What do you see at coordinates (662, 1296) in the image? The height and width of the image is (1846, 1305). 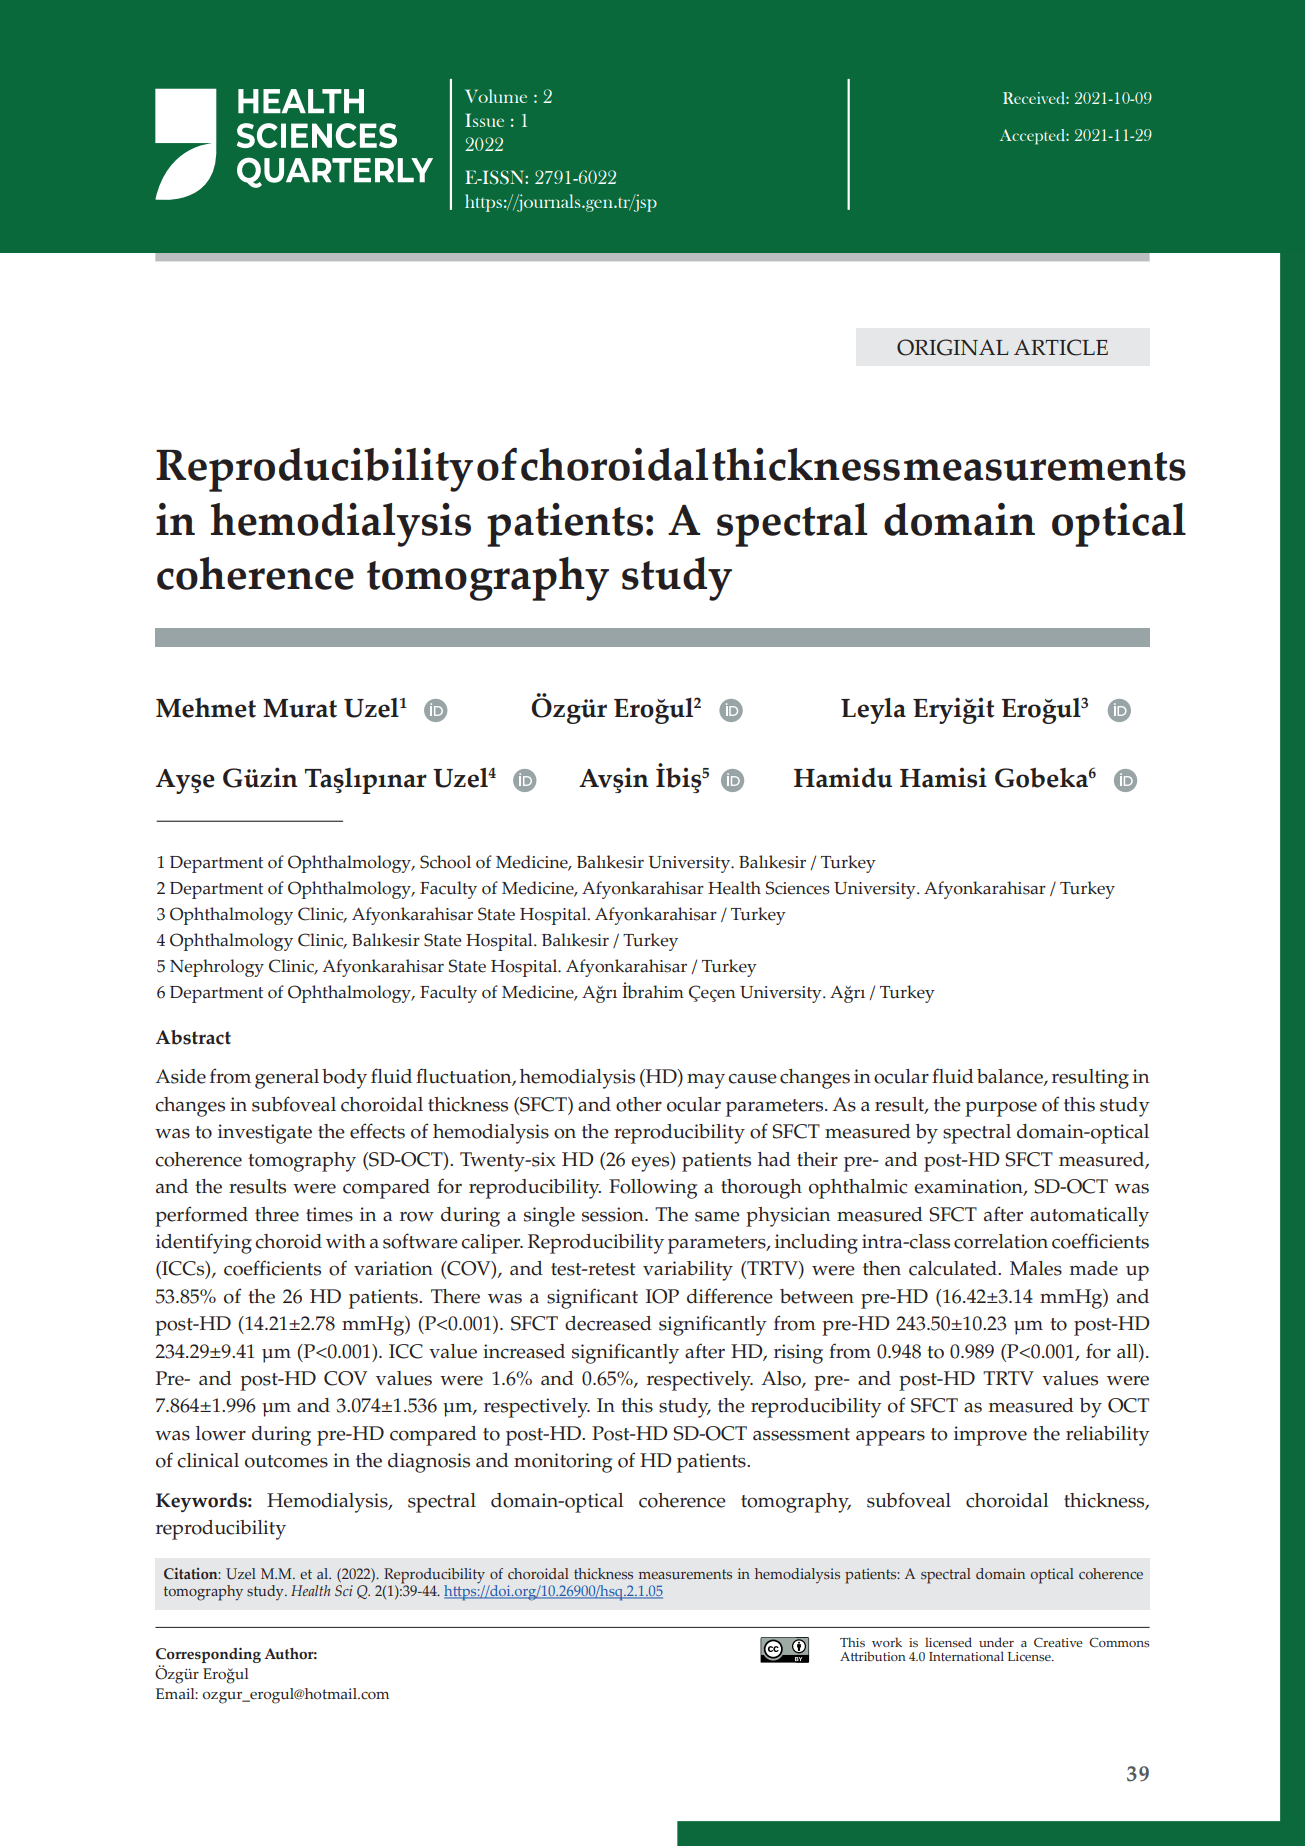 I see `IOP` at bounding box center [662, 1296].
